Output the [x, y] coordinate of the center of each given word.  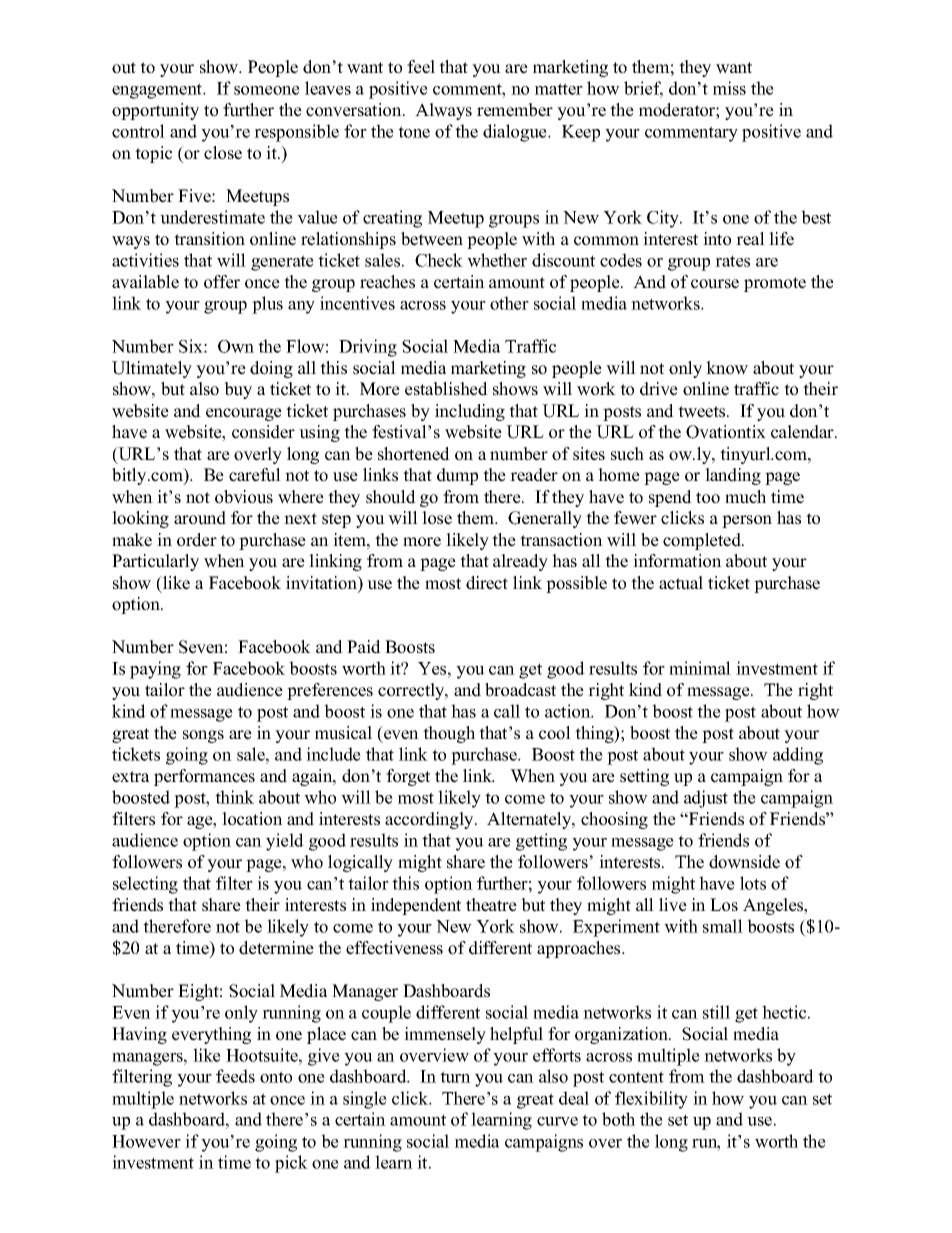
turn [455, 1077]
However [146, 1141]
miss [729, 88]
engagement [158, 91]
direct [487, 583]
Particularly [155, 562]
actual [681, 583]
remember [515, 110]
